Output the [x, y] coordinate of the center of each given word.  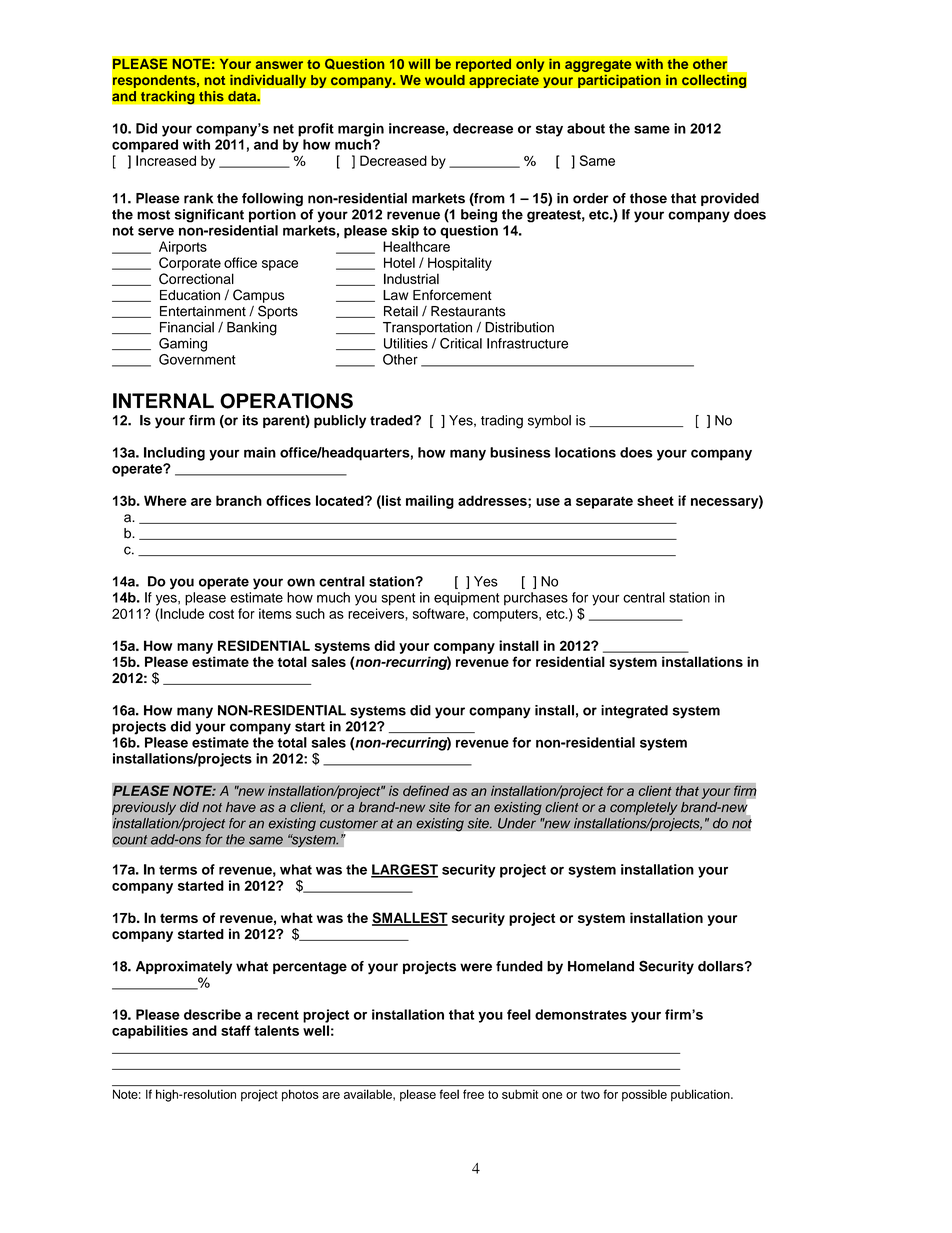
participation [618, 80]
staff [236, 1030]
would [445, 80]
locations [585, 452]
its [250, 420]
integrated [634, 712]
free [473, 1094]
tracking [167, 97]
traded [392, 420]
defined [426, 790]
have [241, 807]
